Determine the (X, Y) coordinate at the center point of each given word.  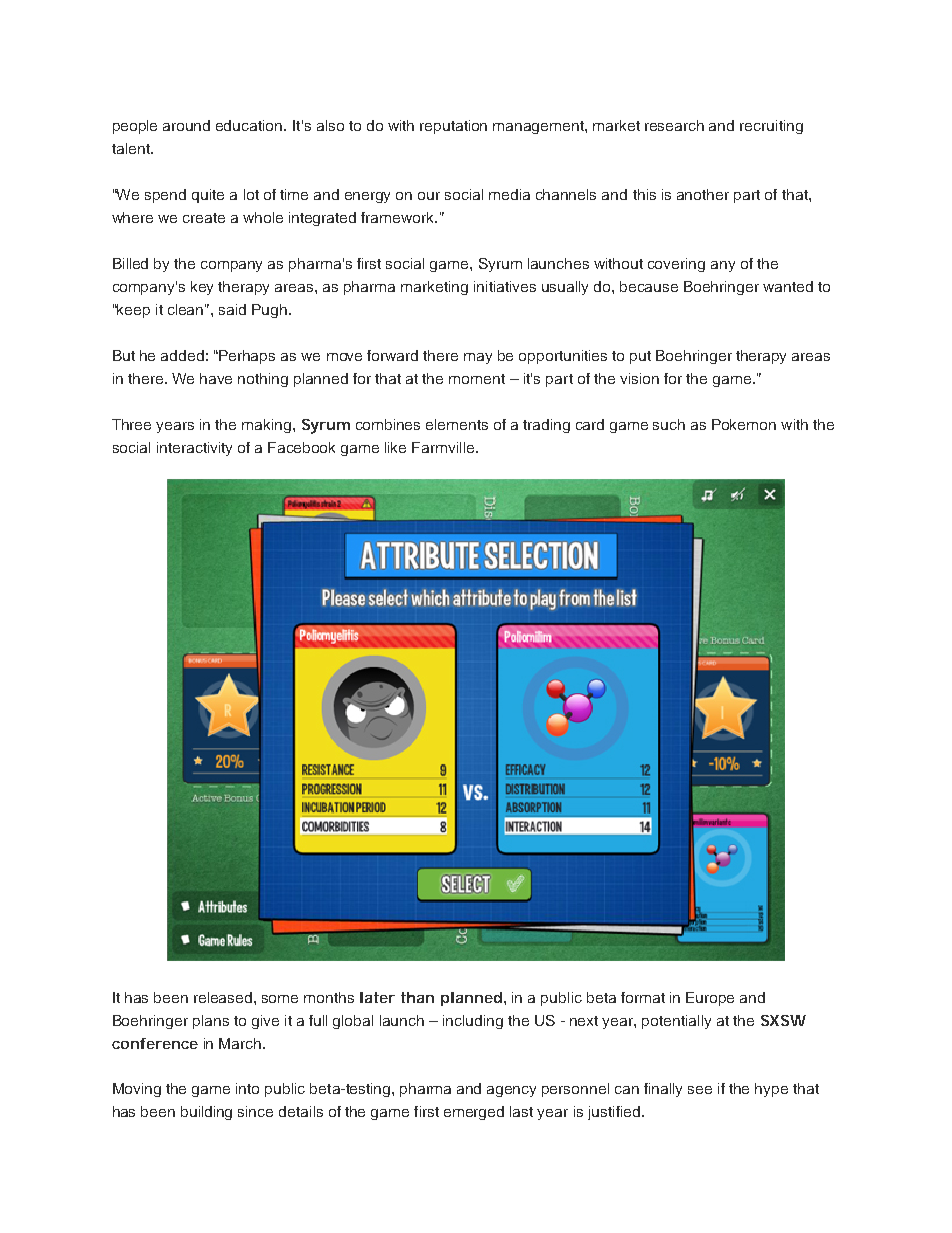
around (186, 125)
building (206, 1113)
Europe (710, 999)
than (417, 997)
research (674, 125)
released (224, 997)
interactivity (194, 449)
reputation (453, 127)
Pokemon (744, 424)
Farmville (444, 447)
